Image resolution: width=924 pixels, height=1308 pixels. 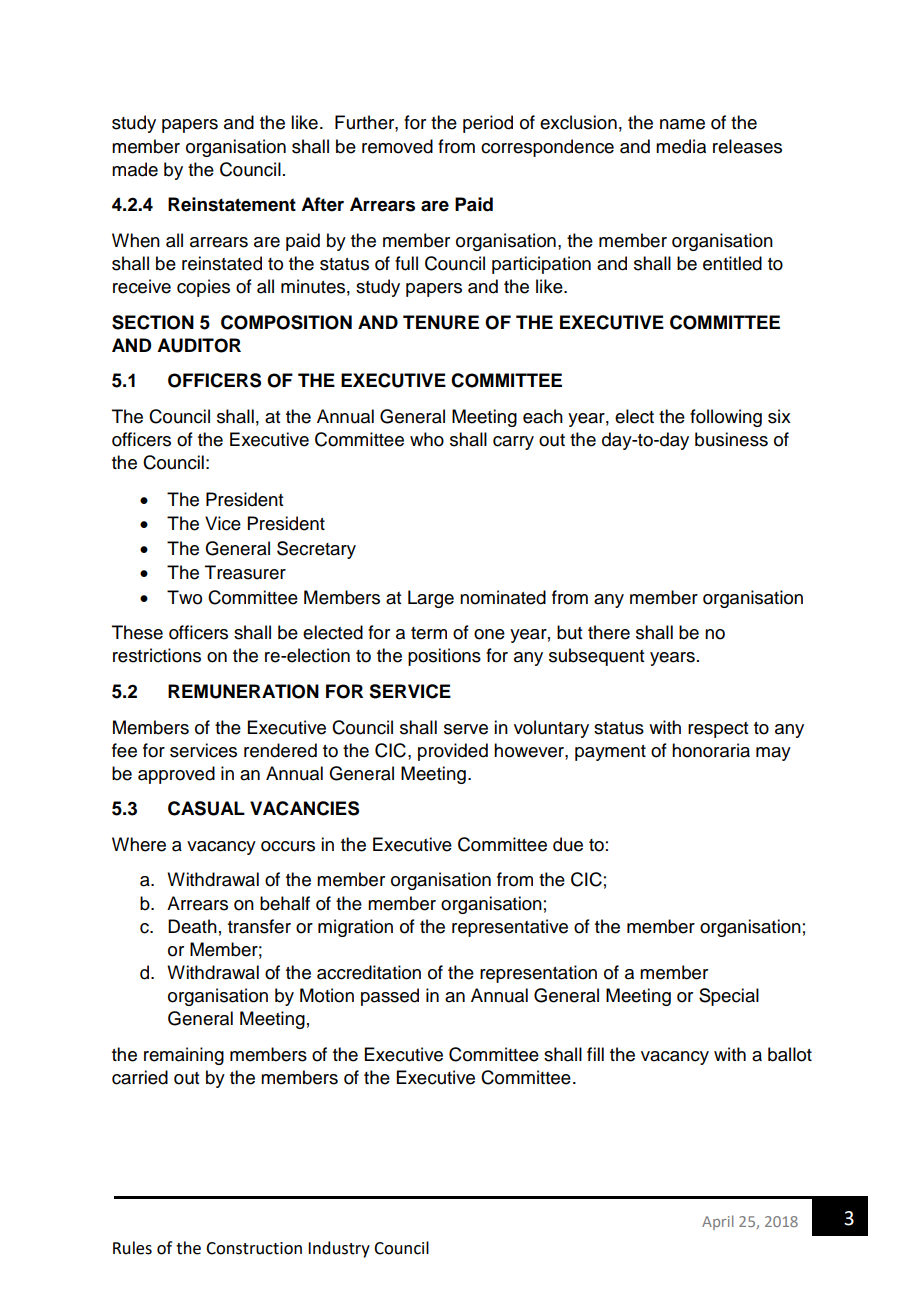 I want to click on positions, so click(x=444, y=657).
